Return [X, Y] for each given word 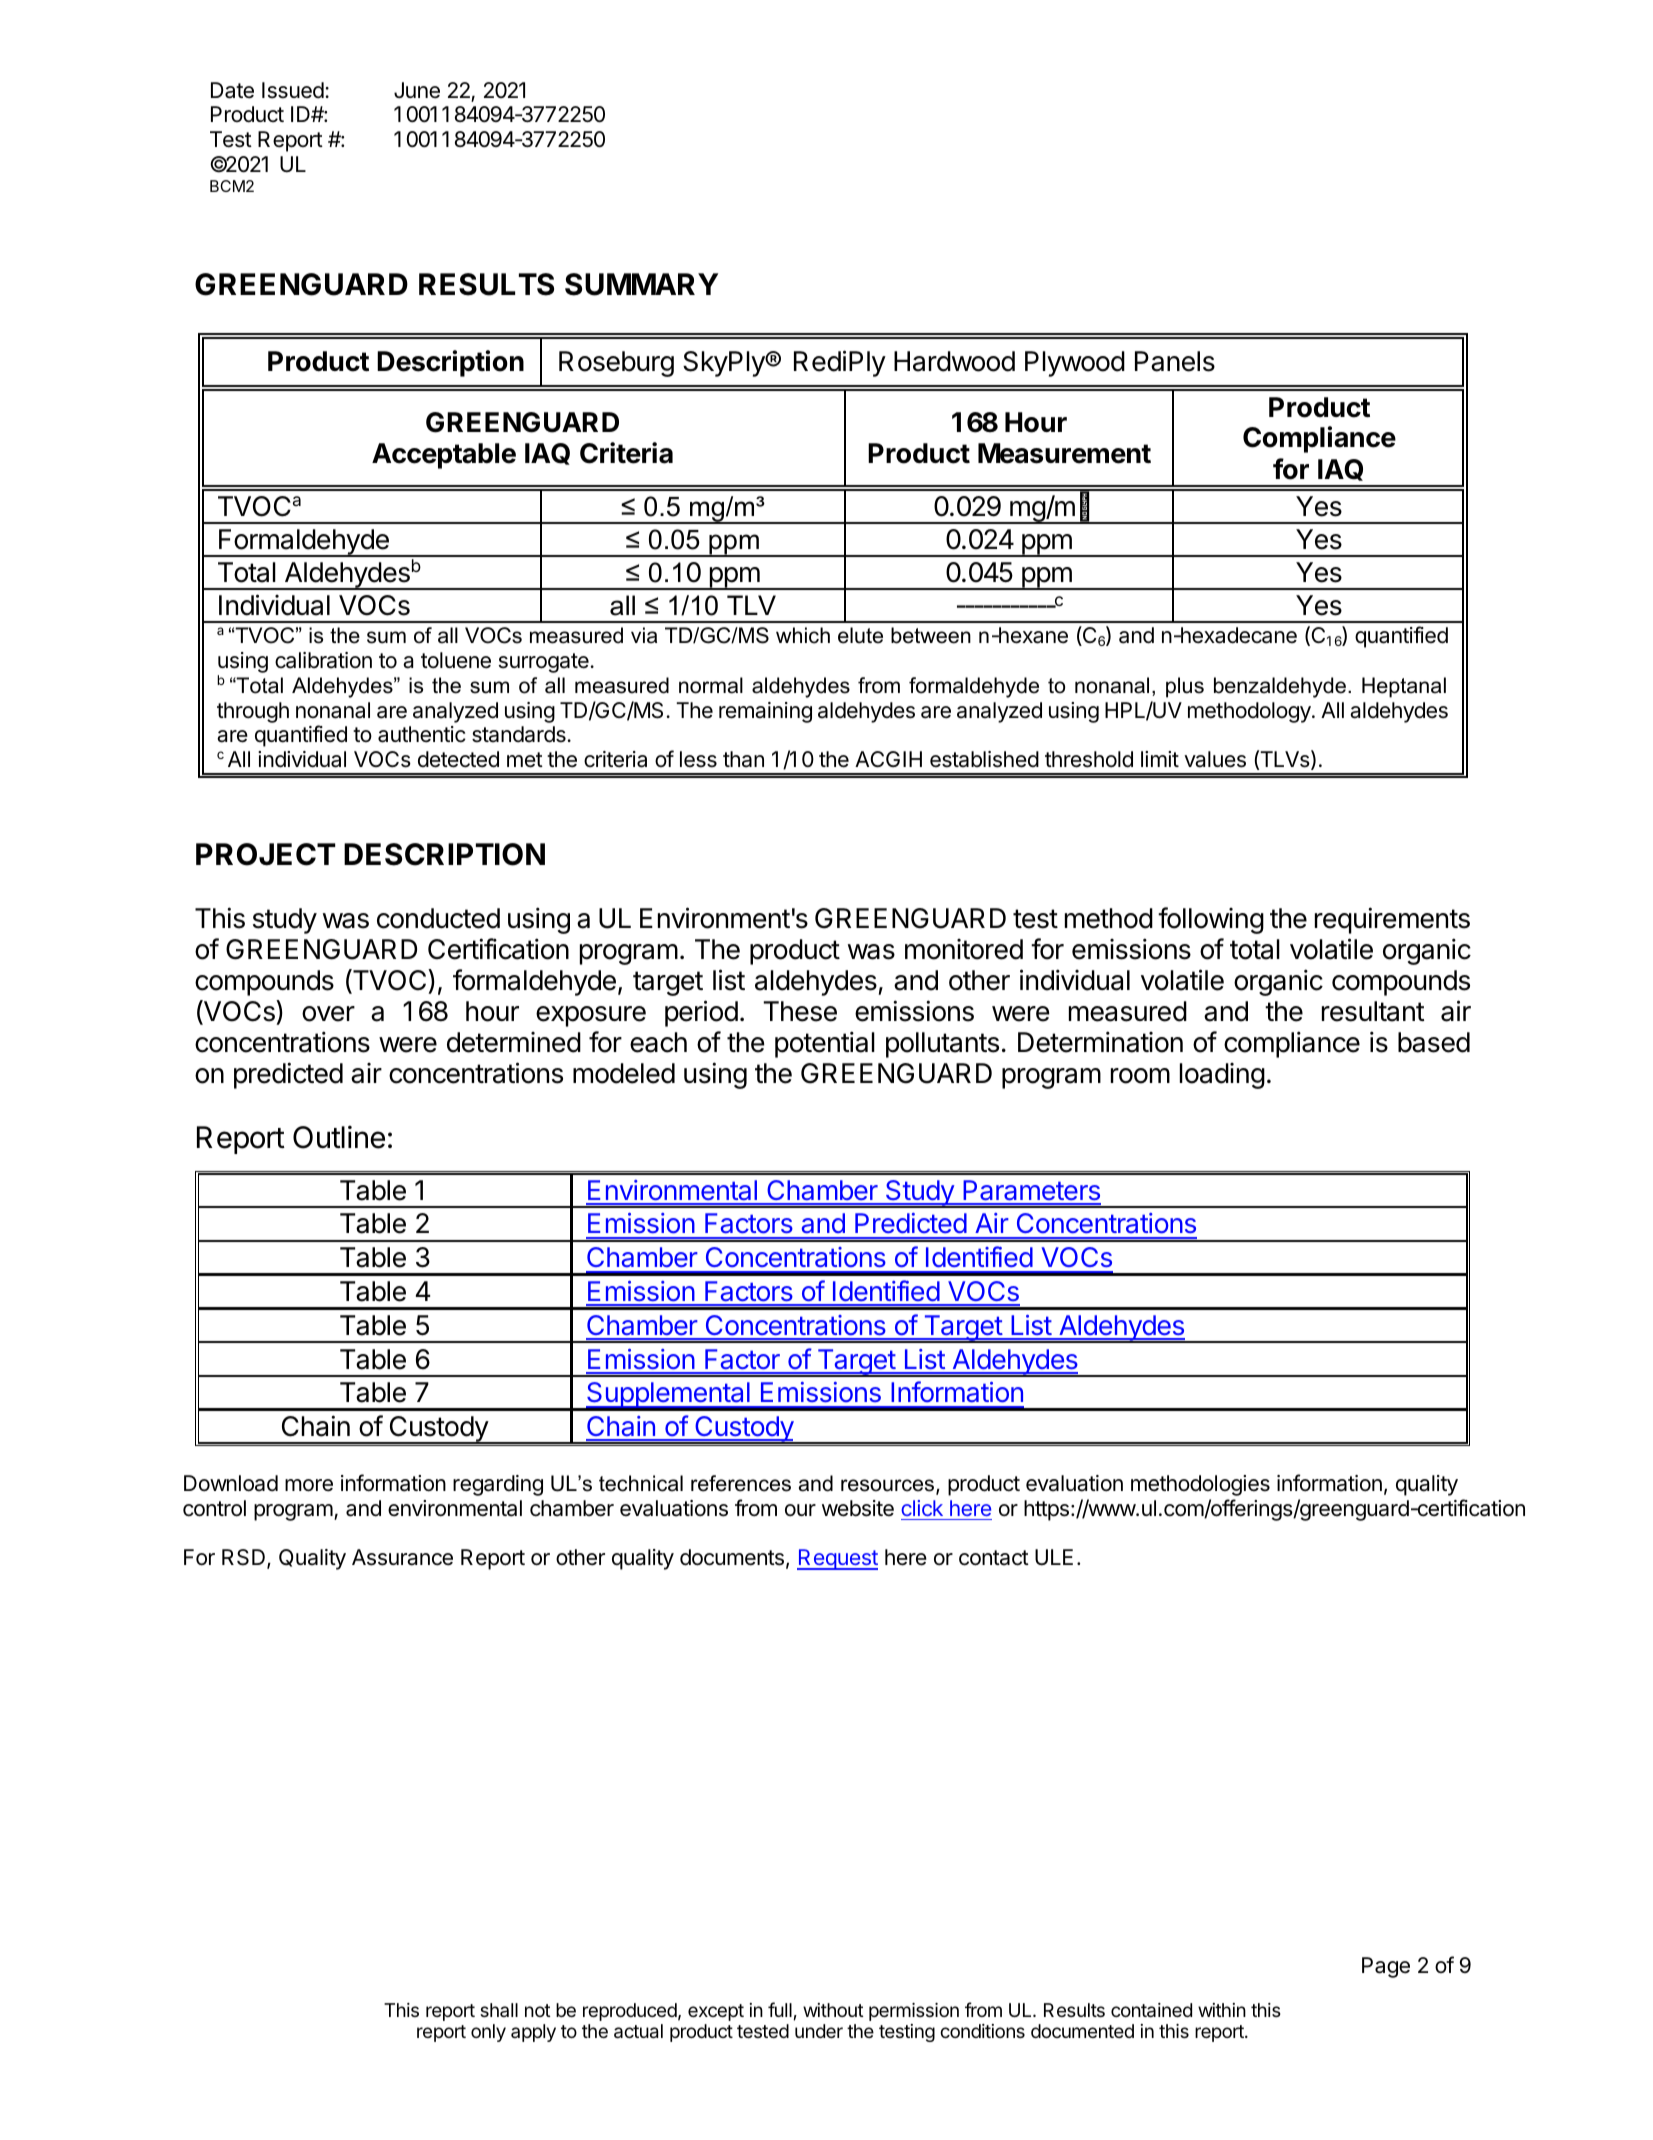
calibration [323, 660]
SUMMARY [641, 284]
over [328, 1014]
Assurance [402, 1557]
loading [1222, 1076]
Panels [1175, 361]
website [858, 1508]
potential [825, 1044]
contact [994, 1558]
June [417, 90]
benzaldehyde [1281, 687]
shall [499, 2010]
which [803, 635]
